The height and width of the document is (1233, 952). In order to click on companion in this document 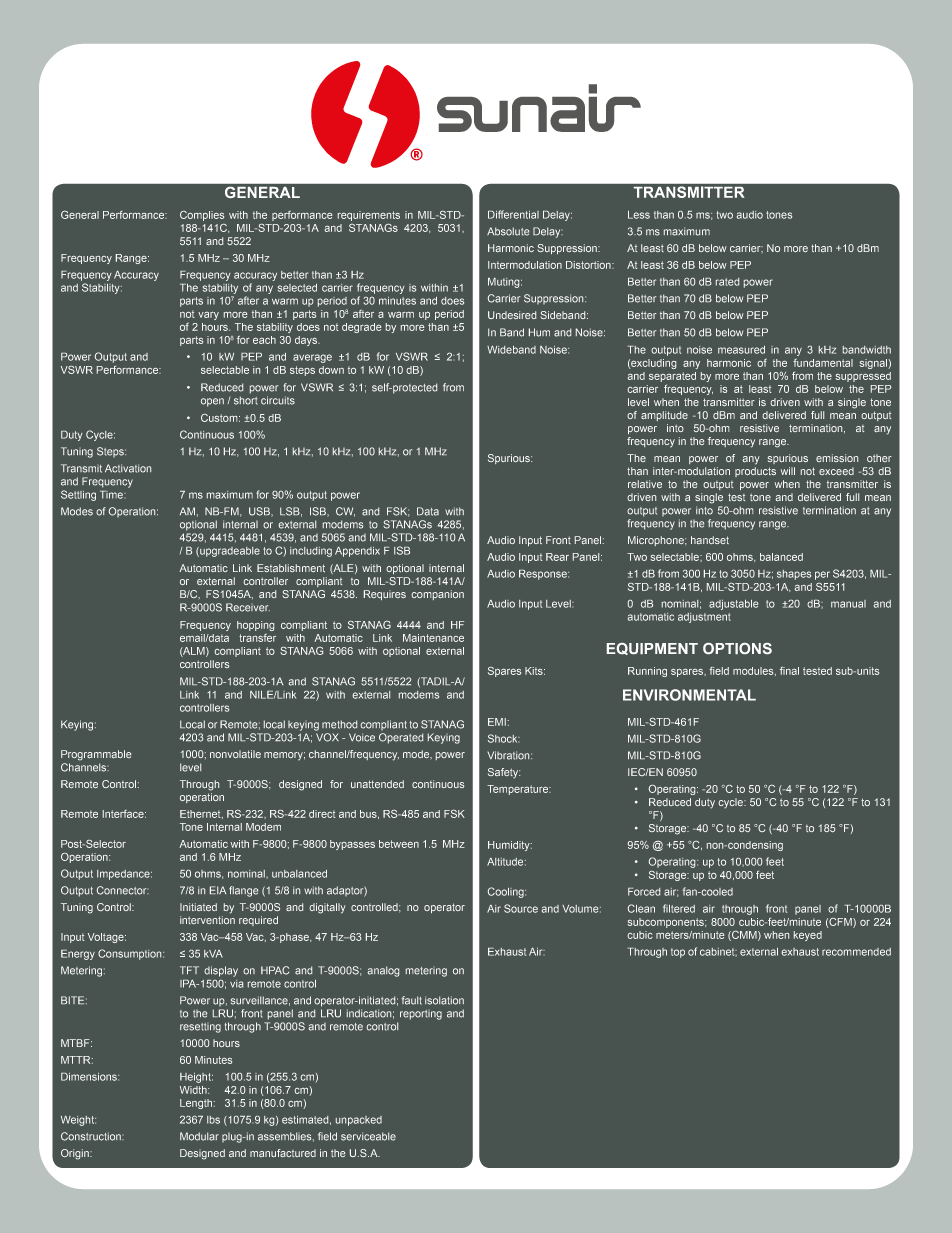, I will do `click(438, 595)`.
